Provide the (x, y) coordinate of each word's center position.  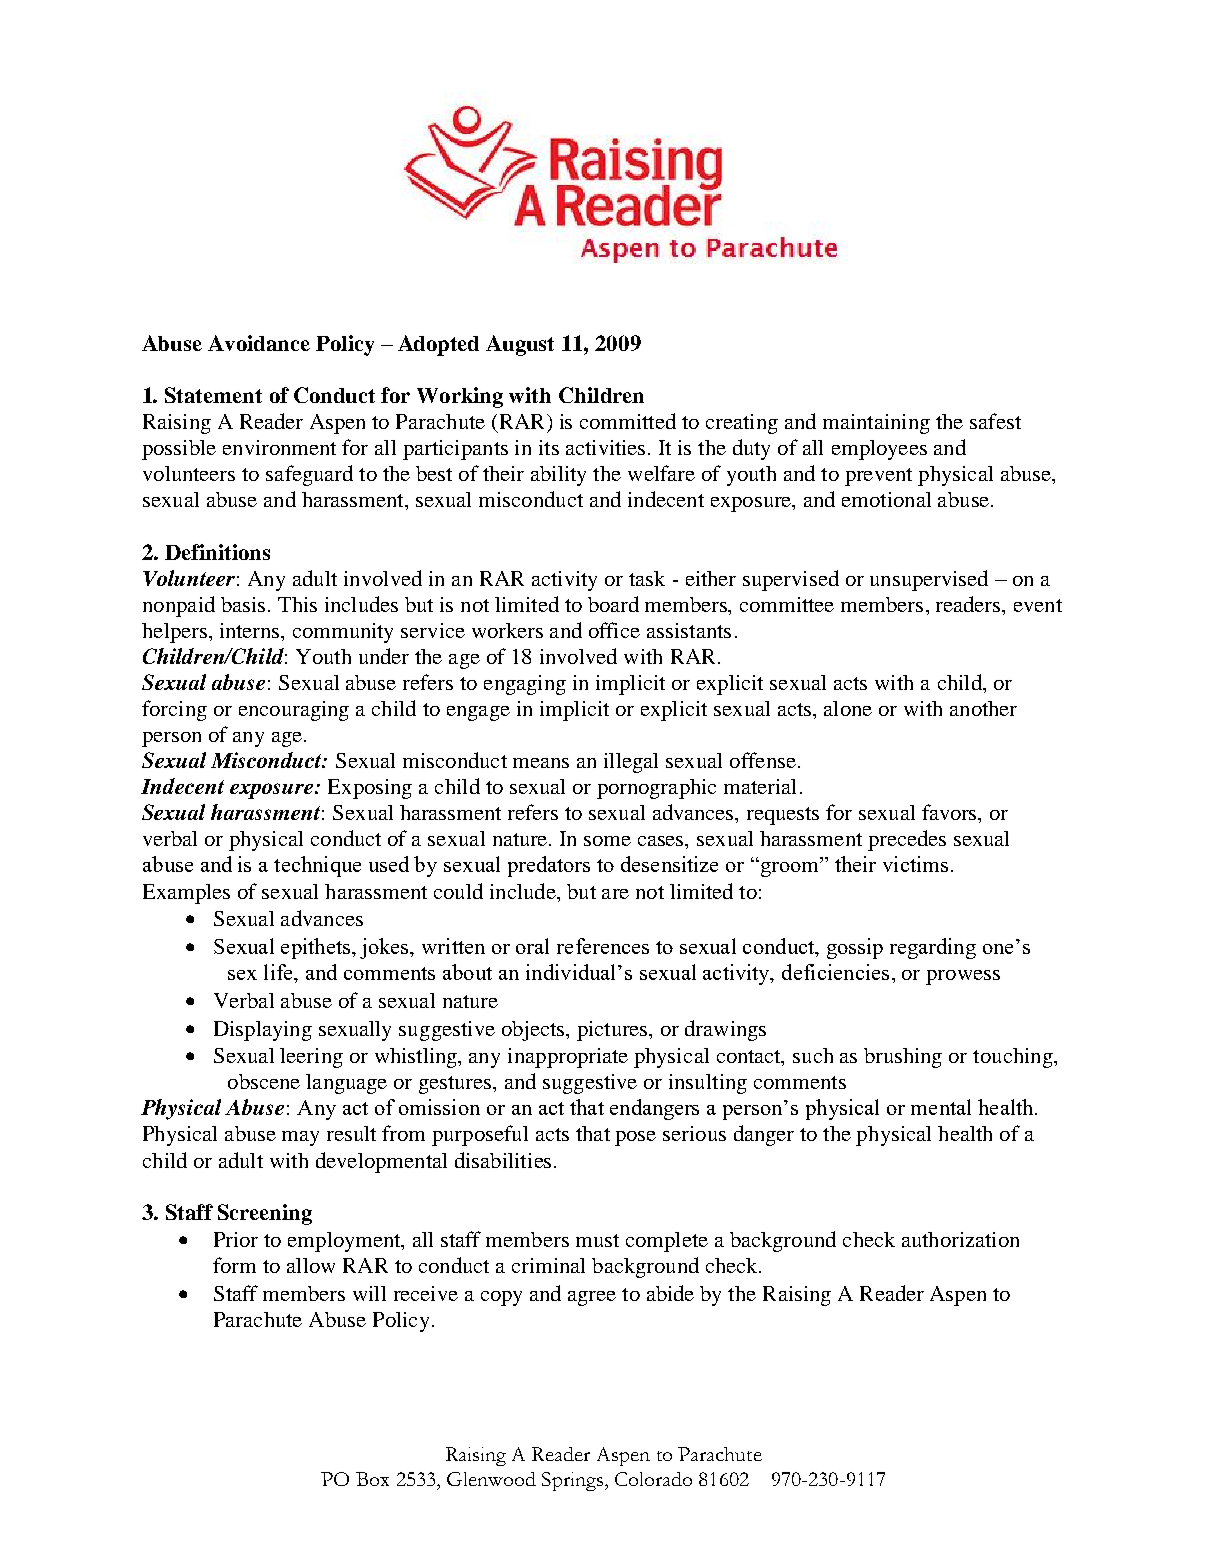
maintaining (876, 424)
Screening (265, 1214)
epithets (317, 948)
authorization (960, 1239)
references (603, 946)
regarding (933, 948)
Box (372, 1479)
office (614, 630)
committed (628, 421)
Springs (572, 1481)
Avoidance (259, 343)
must (597, 1240)
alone (848, 708)
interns (251, 630)
